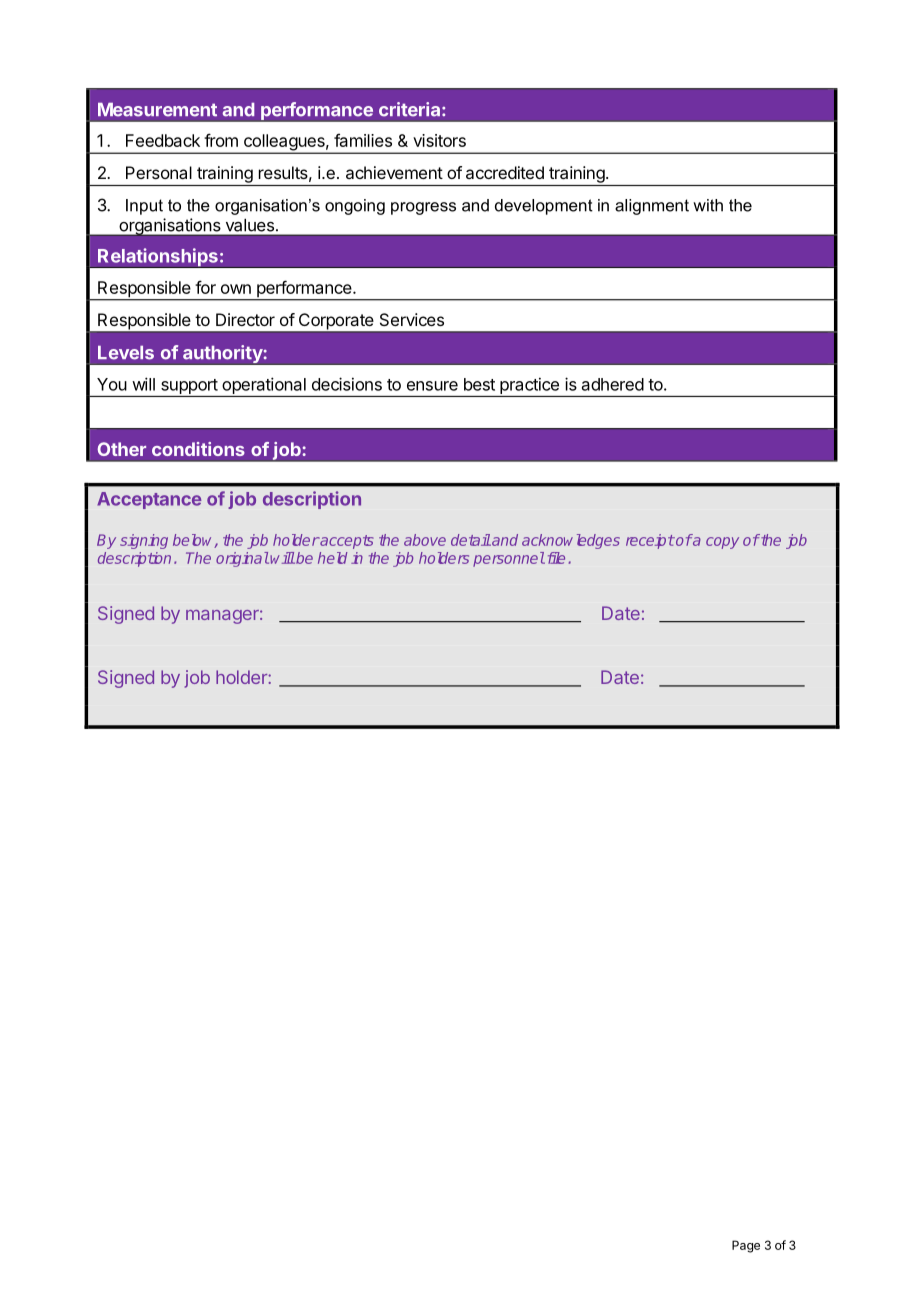 This image has width=924, height=1308. Describe the element at coordinates (242, 559) in the image. I see `original` at that location.
